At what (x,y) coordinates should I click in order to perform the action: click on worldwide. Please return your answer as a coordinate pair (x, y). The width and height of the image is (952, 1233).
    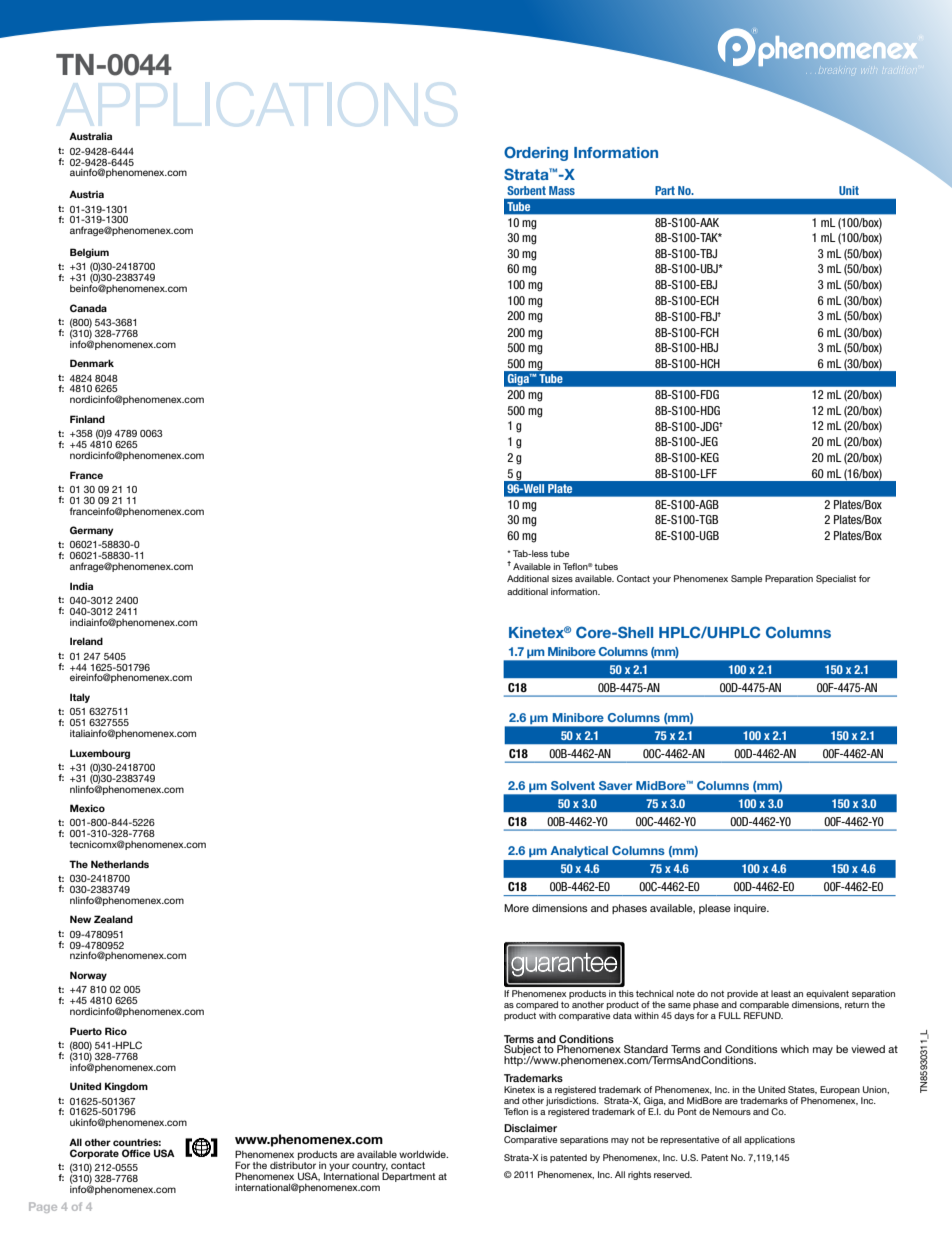
    Looking at the image, I should click on (423, 1154).
